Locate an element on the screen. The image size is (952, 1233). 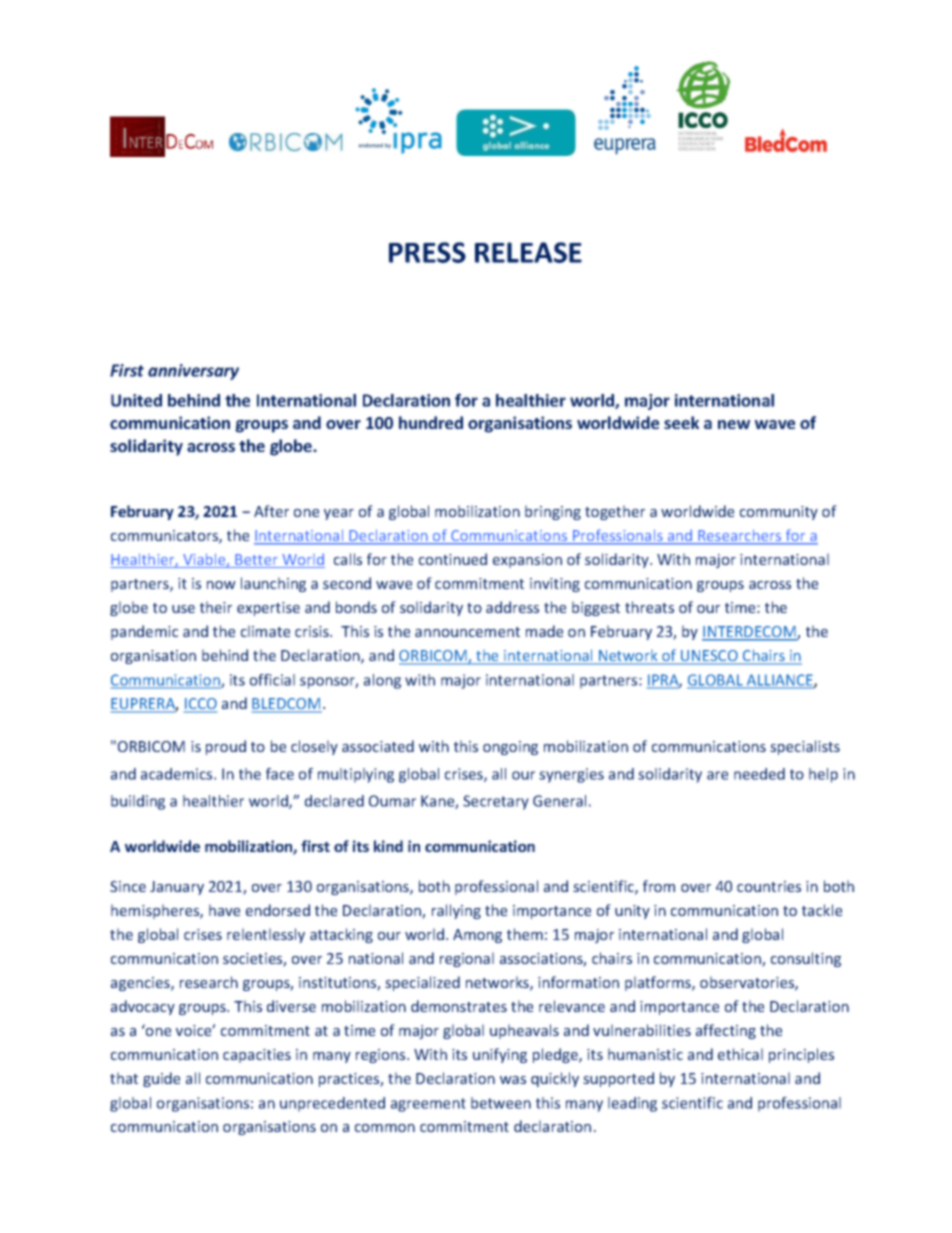
guide is located at coordinates (161, 1079).
